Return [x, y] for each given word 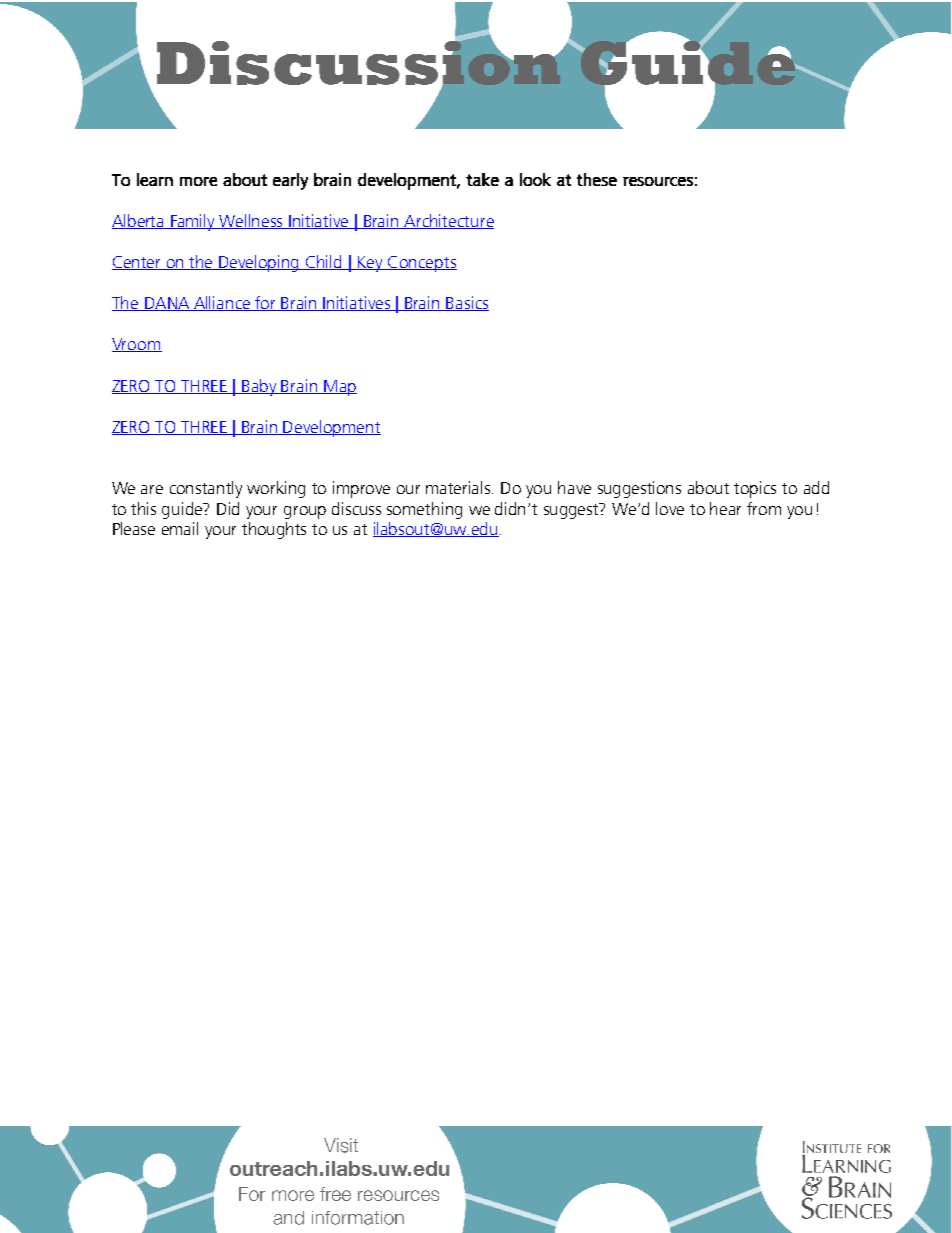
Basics [467, 303]
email [180, 528]
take [482, 179]
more [198, 181]
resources [658, 181]
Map [339, 388]
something [424, 510]
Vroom [137, 345]
